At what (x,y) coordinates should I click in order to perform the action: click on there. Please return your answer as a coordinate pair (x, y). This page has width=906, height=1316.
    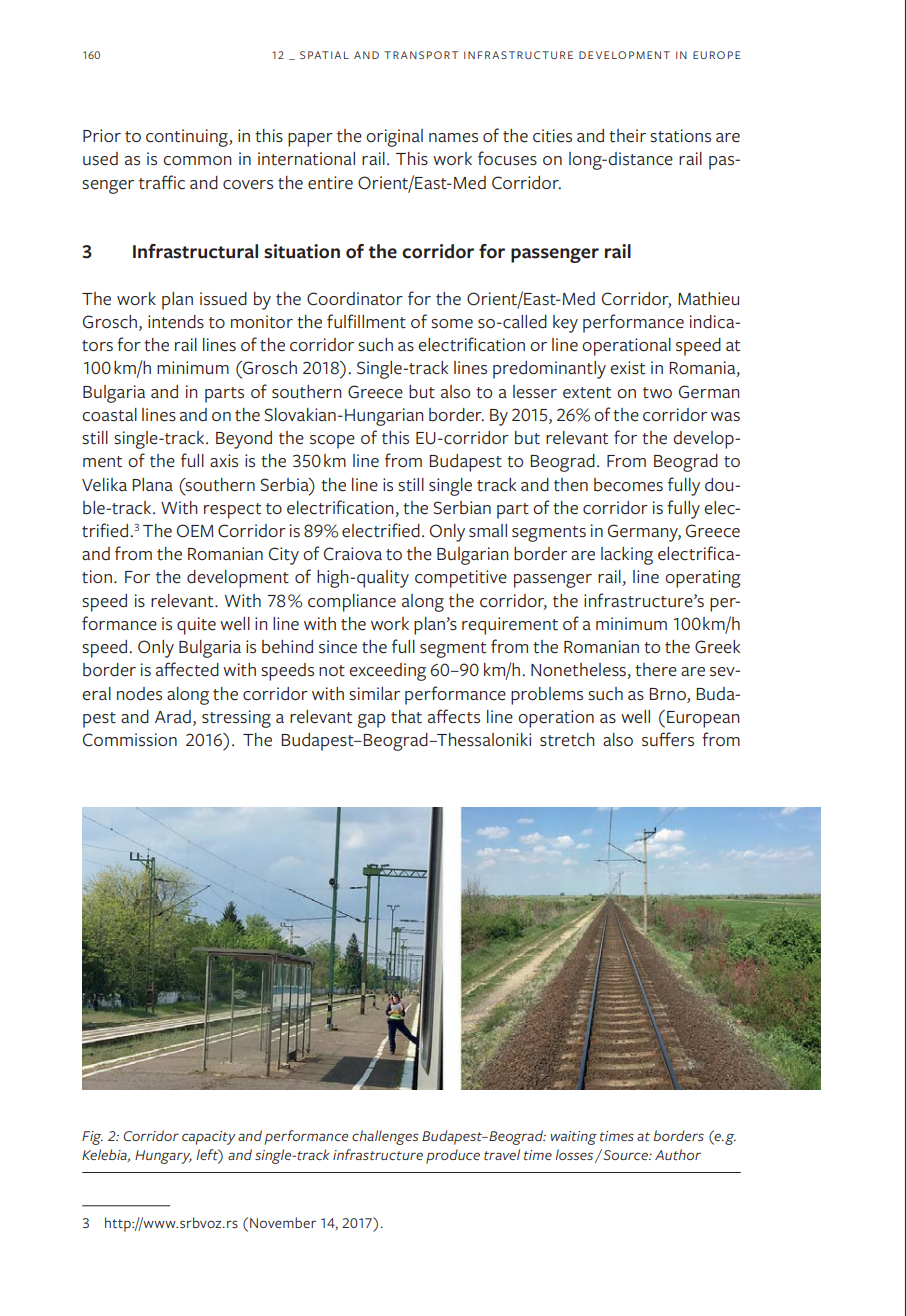
    Looking at the image, I should click on (656, 670).
